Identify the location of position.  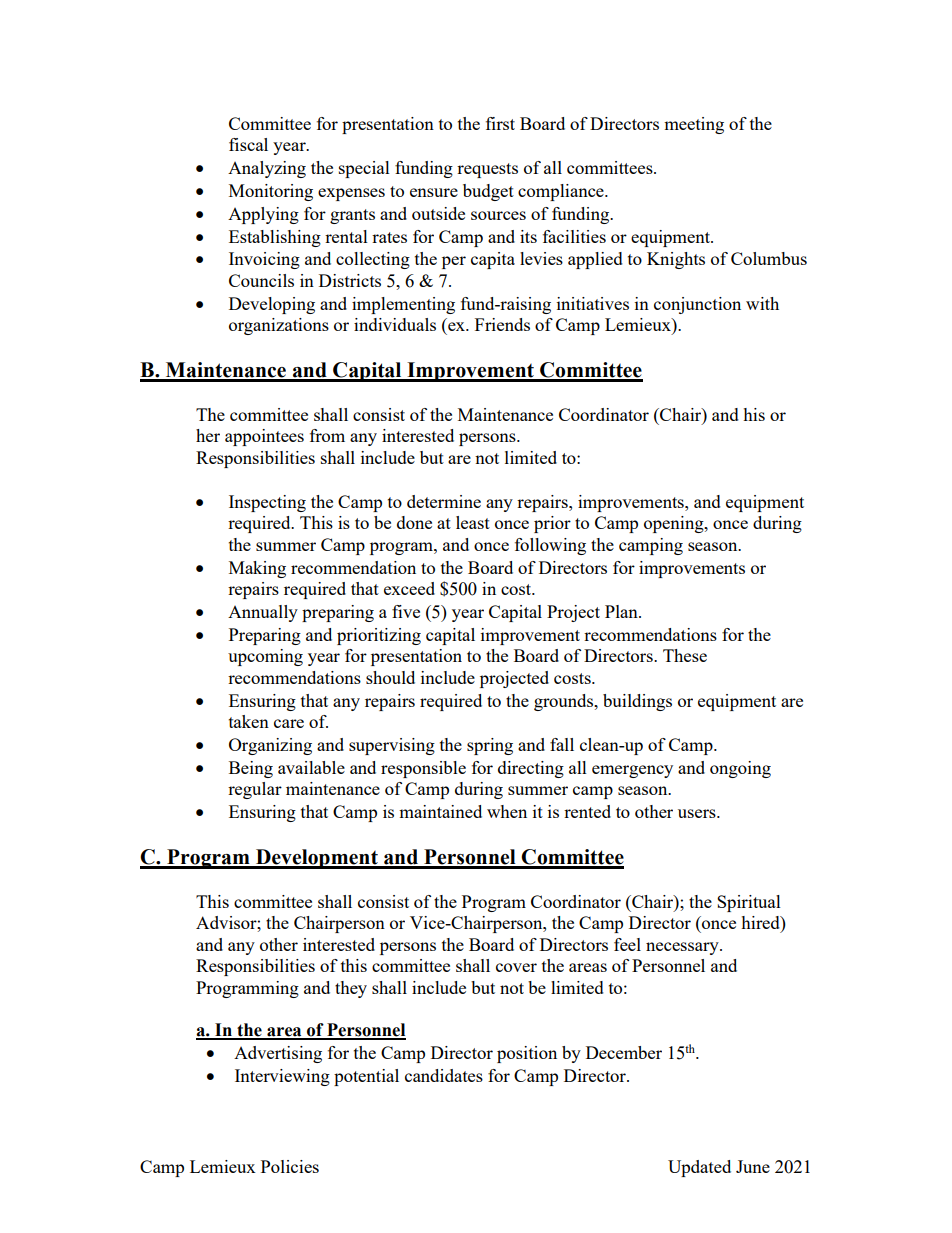
(527, 1054).
